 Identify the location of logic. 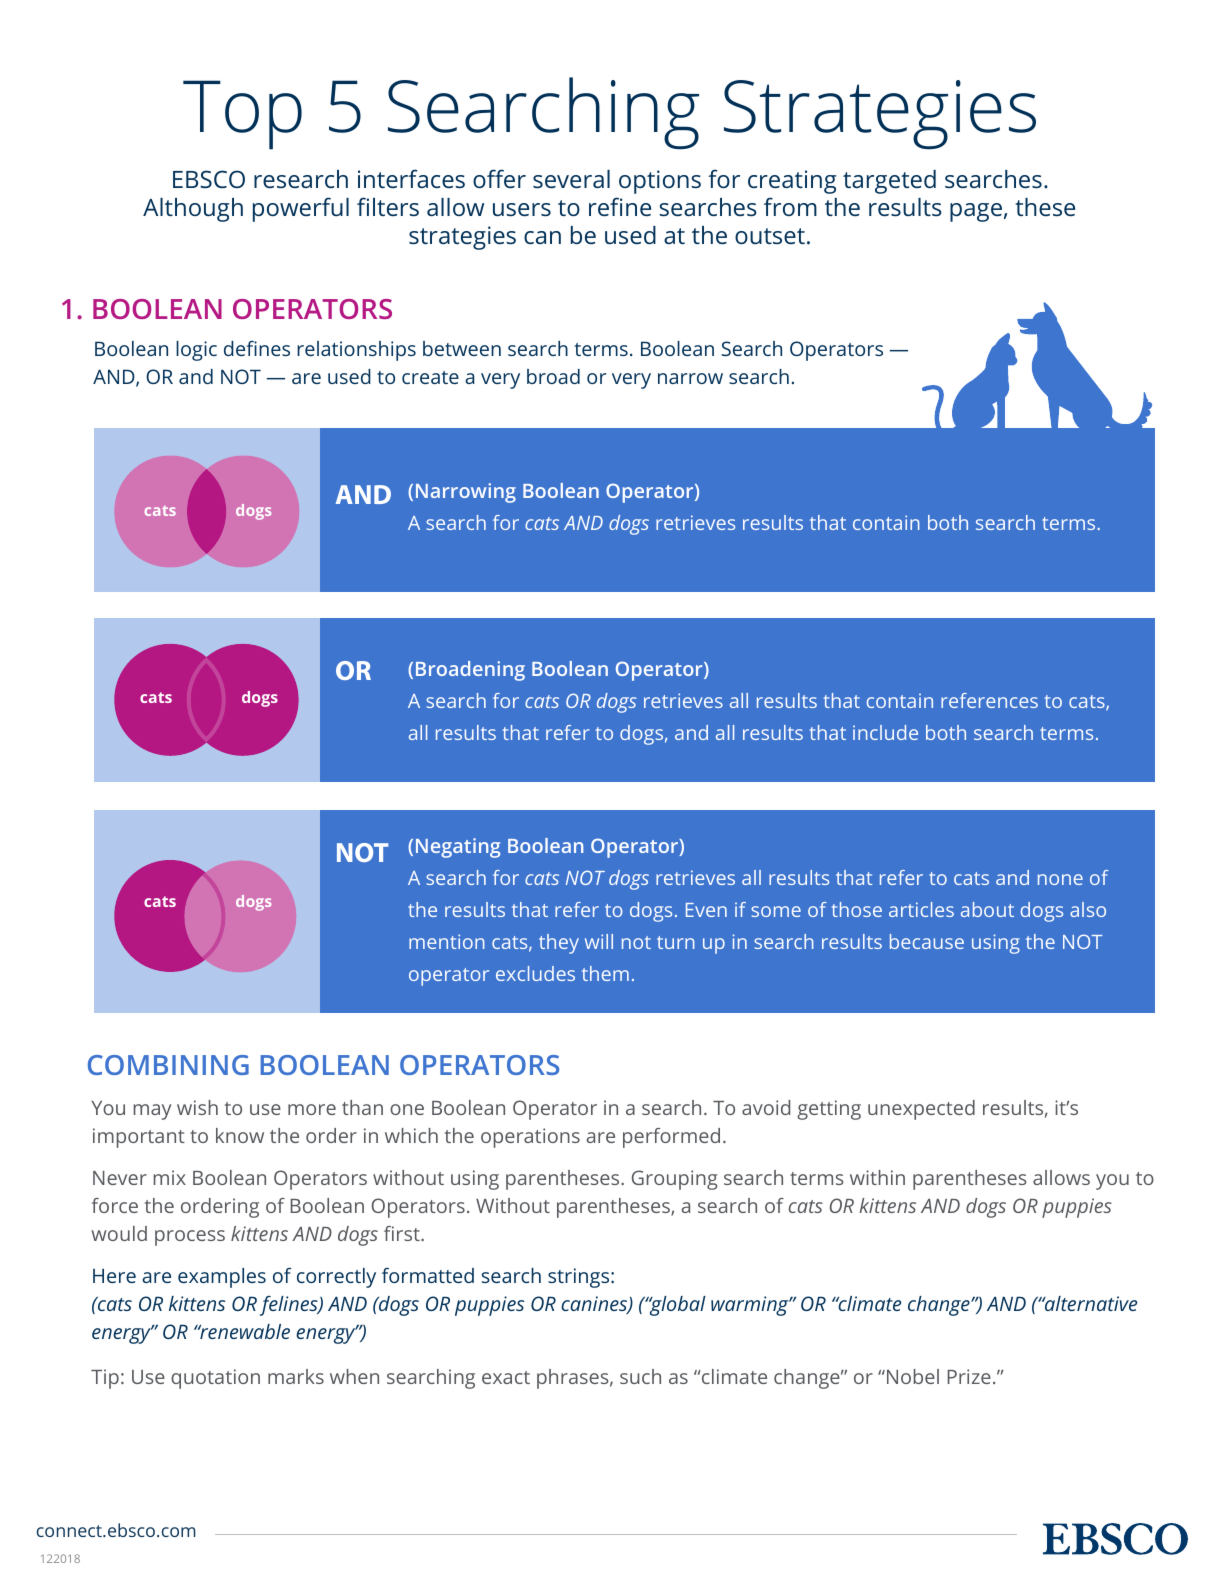
(196, 351).
